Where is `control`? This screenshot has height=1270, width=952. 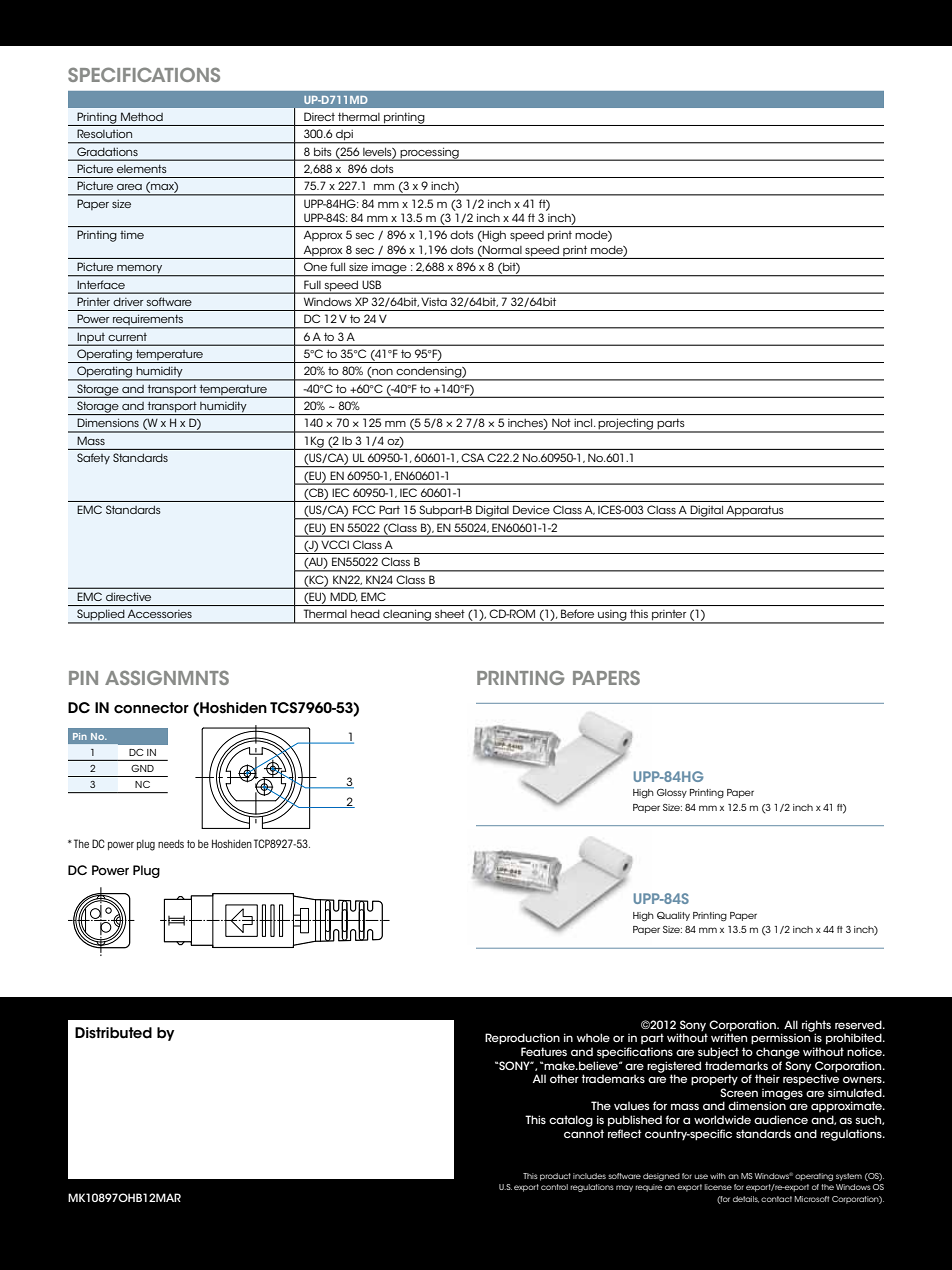 control is located at coordinates (554, 1187).
